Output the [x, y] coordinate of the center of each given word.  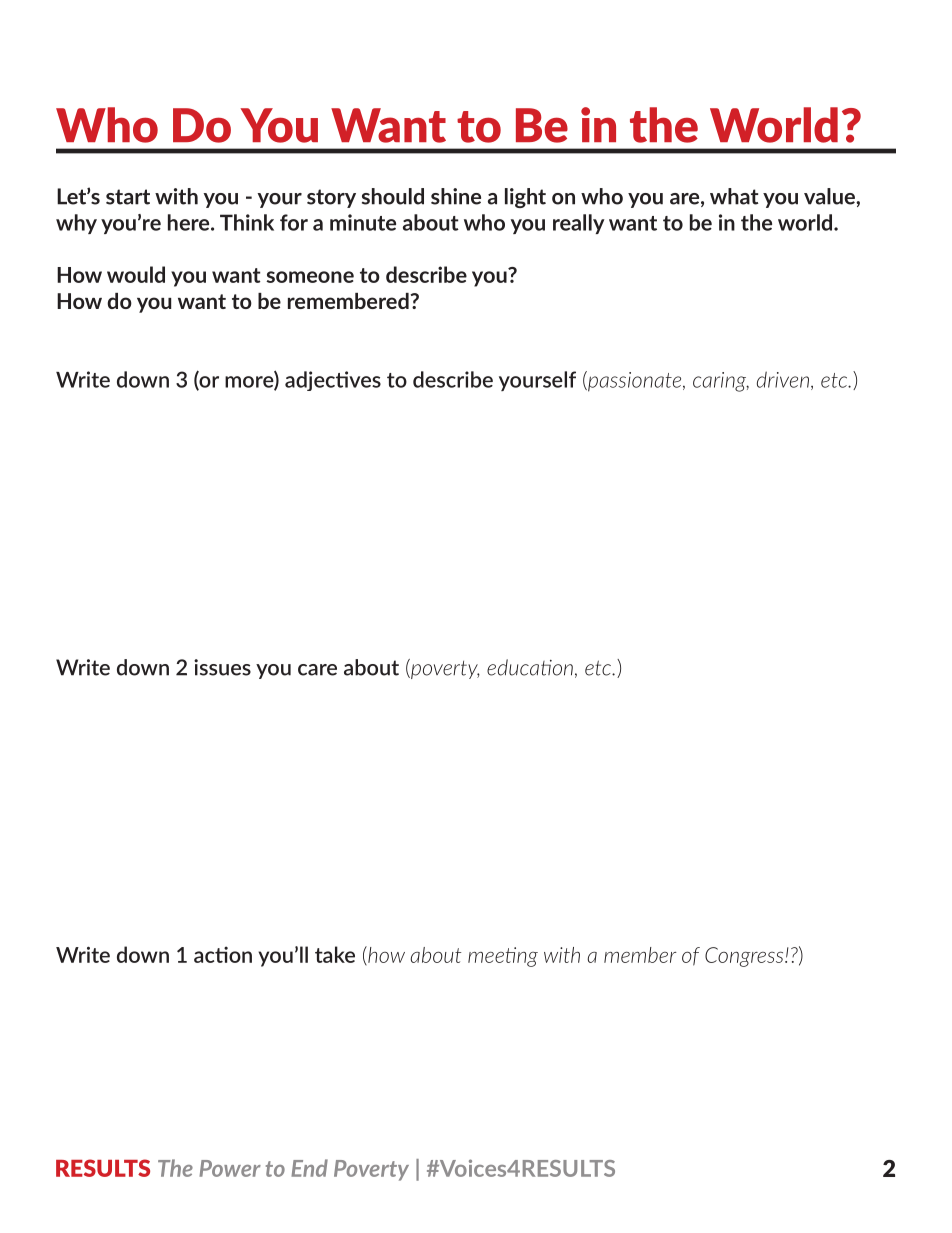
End [309, 1168]
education [530, 667]
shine [456, 196]
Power [230, 1168]
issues [222, 667]
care [317, 670]
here [190, 222]
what [734, 196]
